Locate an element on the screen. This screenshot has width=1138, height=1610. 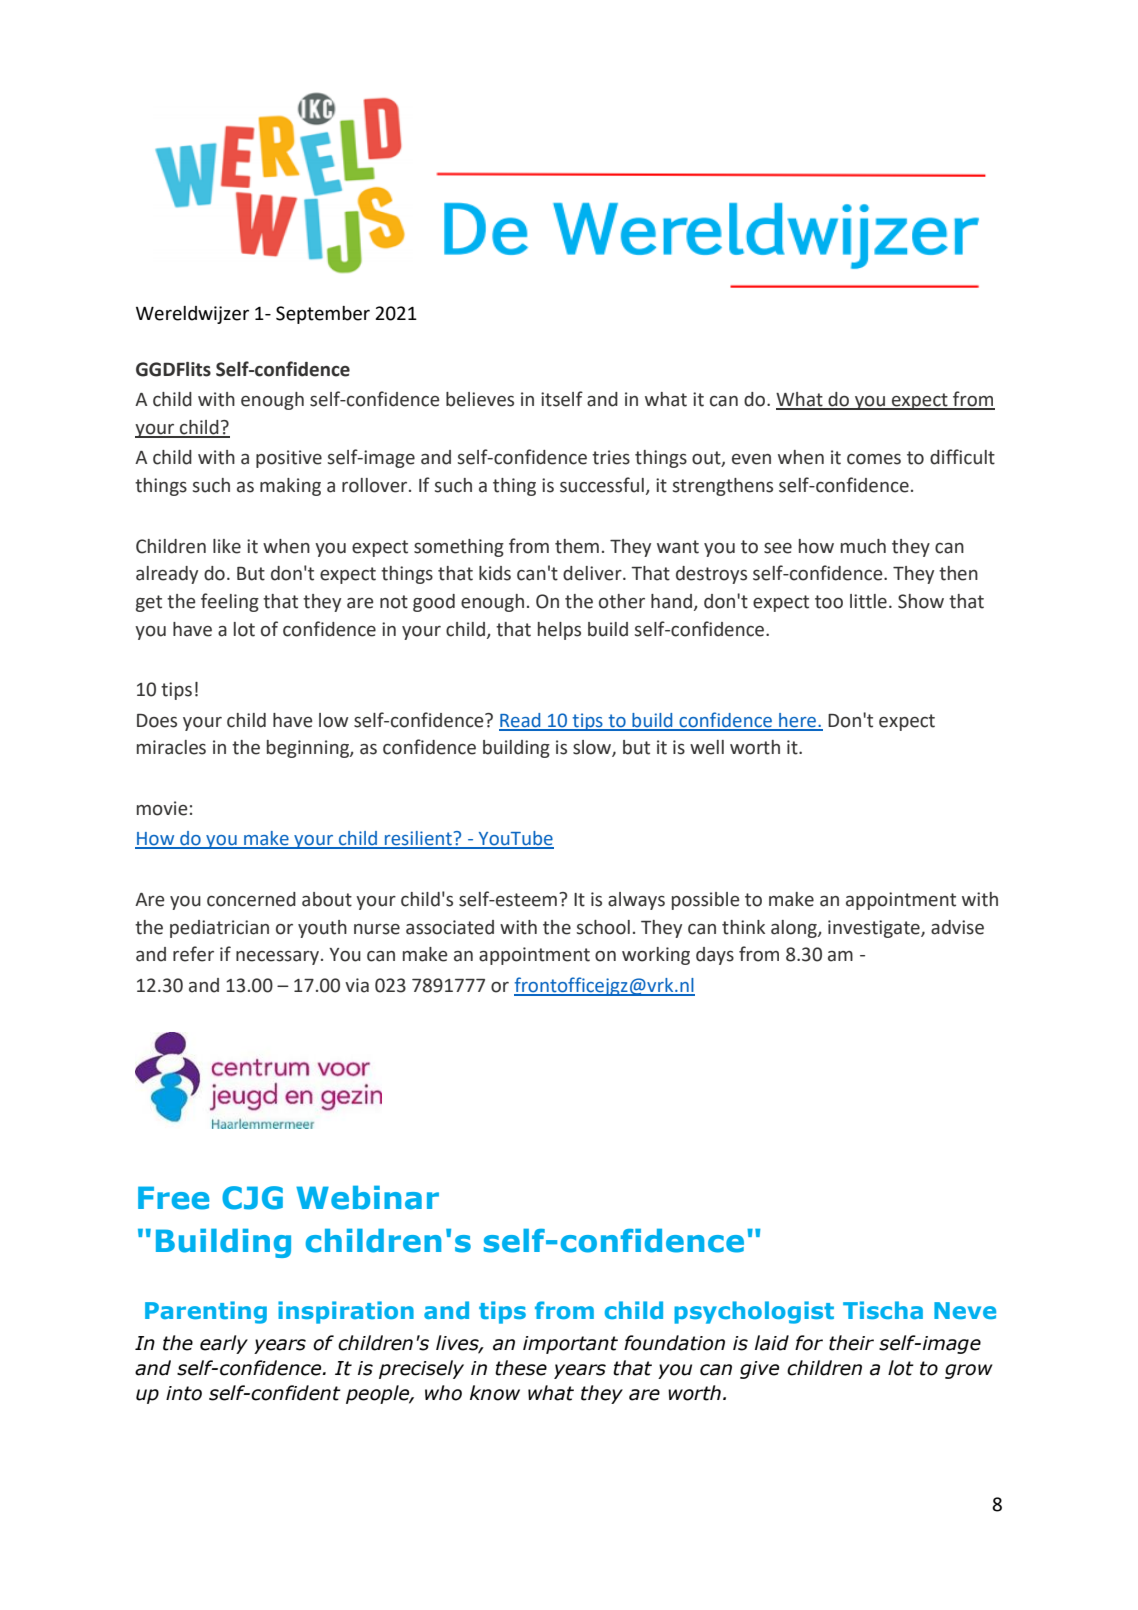
positive is located at coordinates (289, 459).
